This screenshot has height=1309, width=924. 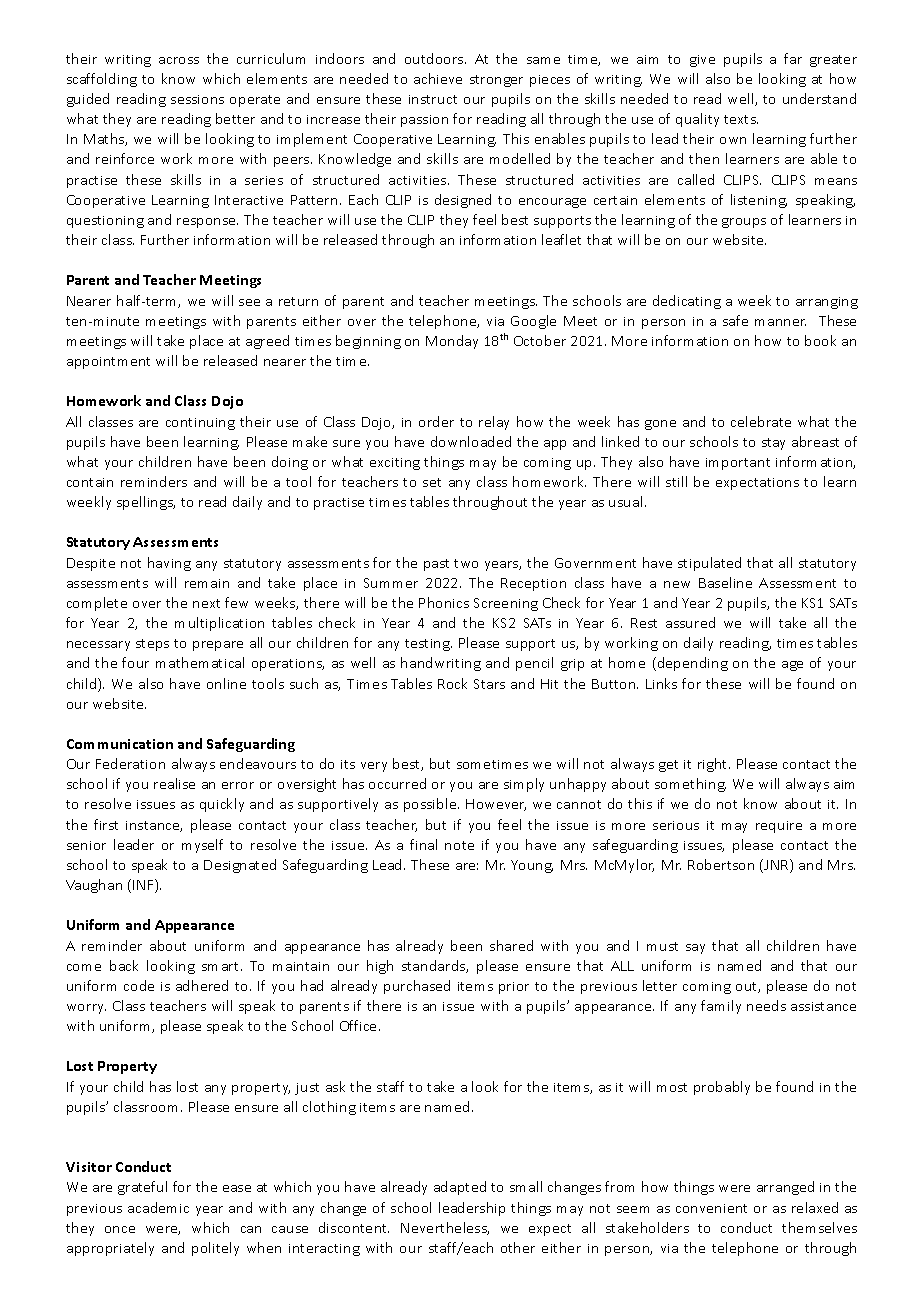 What do you see at coordinates (108, 363) in the screenshot?
I see `appointment` at bounding box center [108, 363].
